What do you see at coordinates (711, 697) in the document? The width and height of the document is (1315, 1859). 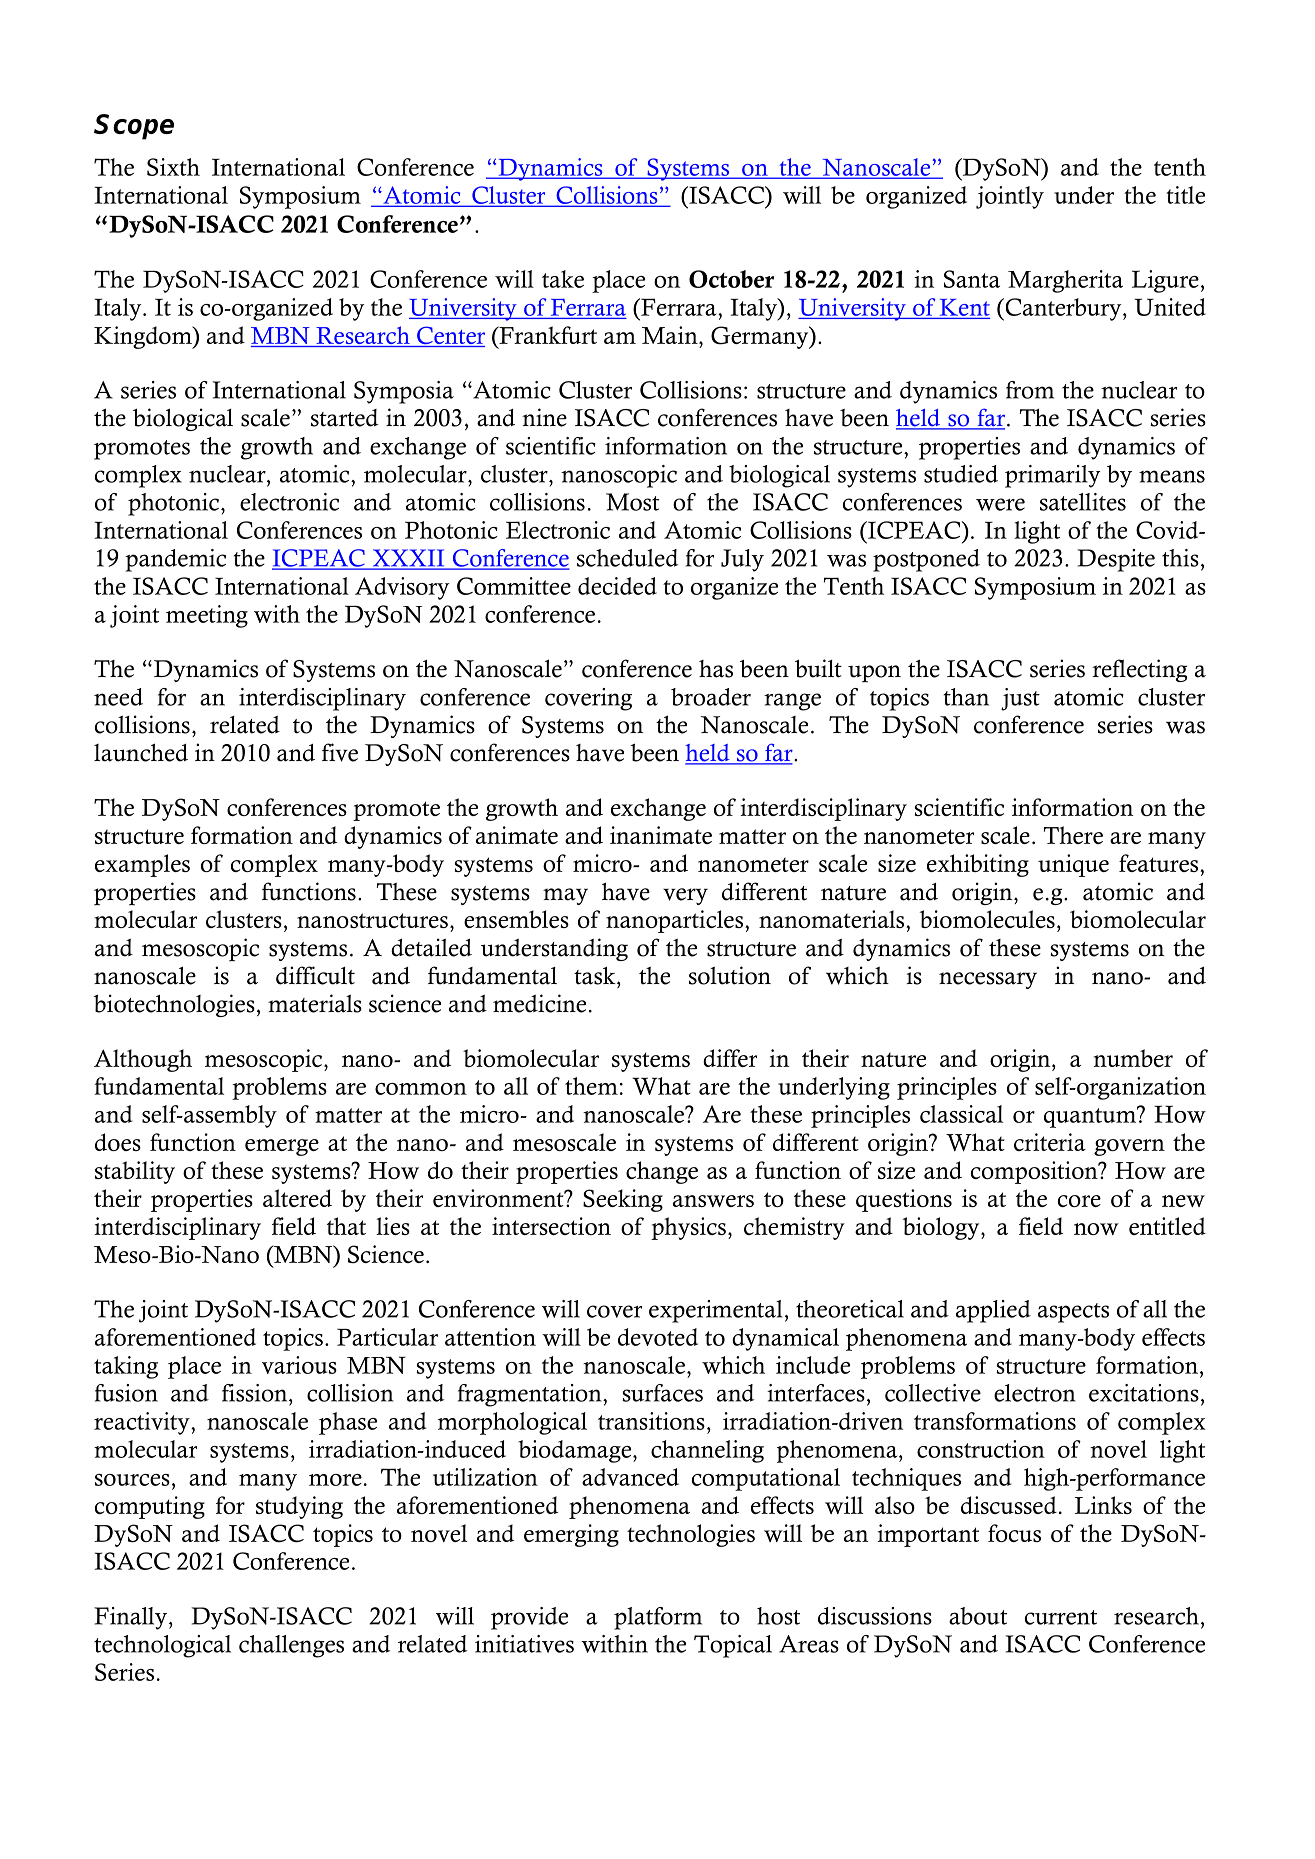 I see `broader` at bounding box center [711, 697].
